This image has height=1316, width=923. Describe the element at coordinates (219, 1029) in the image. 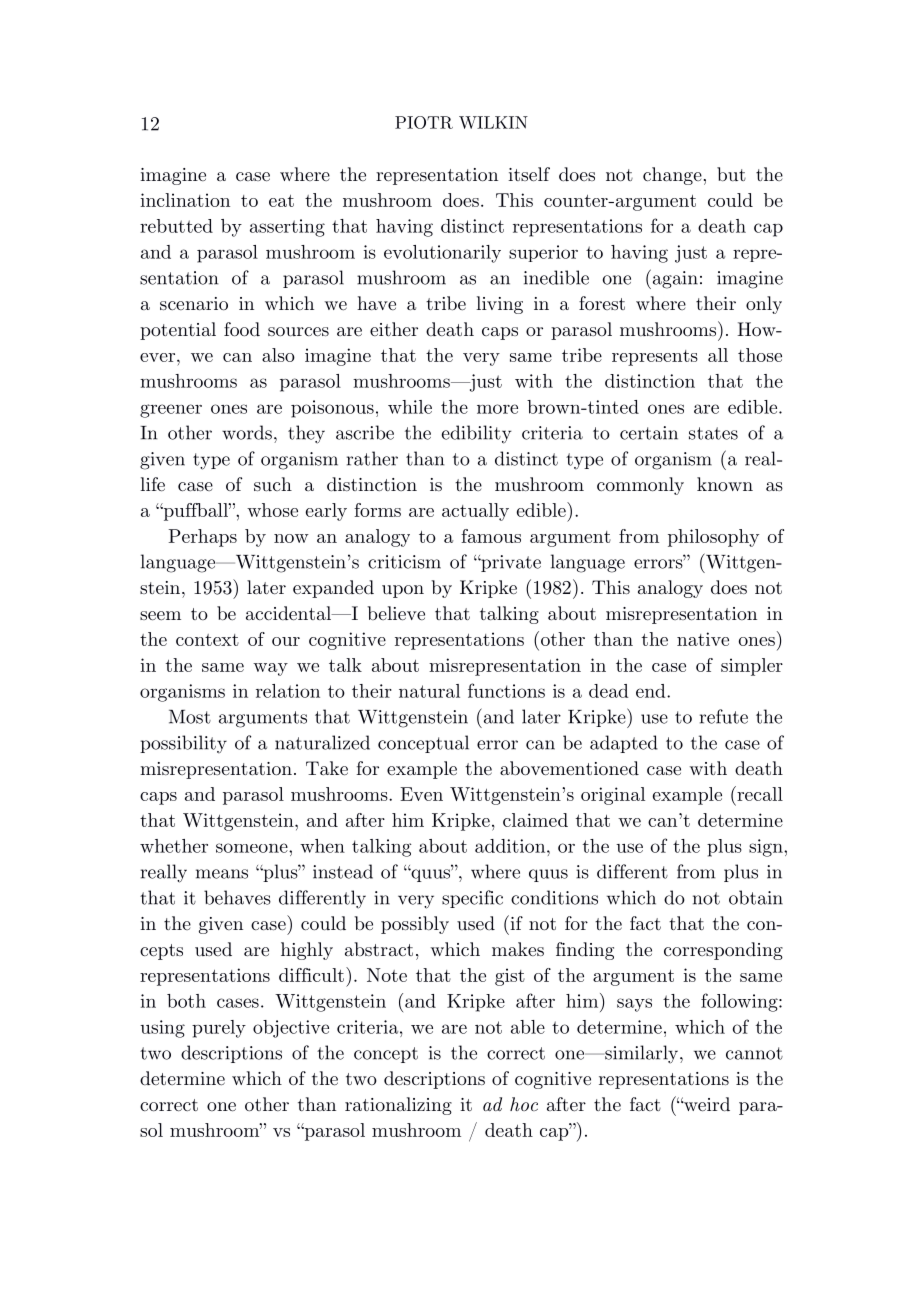

I see `purely` at that location.
